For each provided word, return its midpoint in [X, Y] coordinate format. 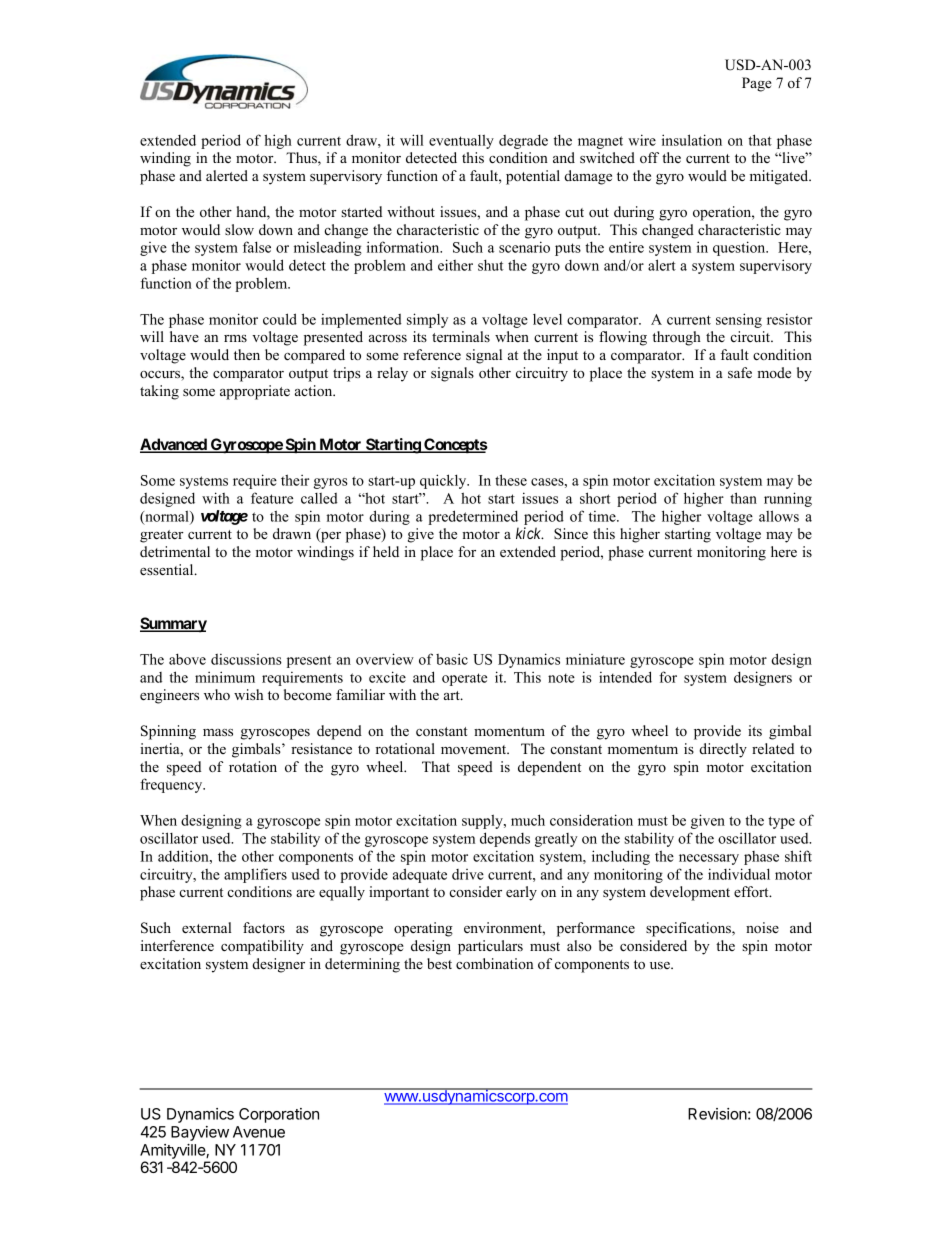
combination [494, 963]
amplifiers [255, 875]
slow [239, 229]
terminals [461, 336]
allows [779, 516]
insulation [692, 140]
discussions [246, 659]
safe [740, 372]
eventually [461, 141]
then [247, 354]
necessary [709, 859]
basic [452, 659]
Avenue [259, 1132]
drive [468, 874]
